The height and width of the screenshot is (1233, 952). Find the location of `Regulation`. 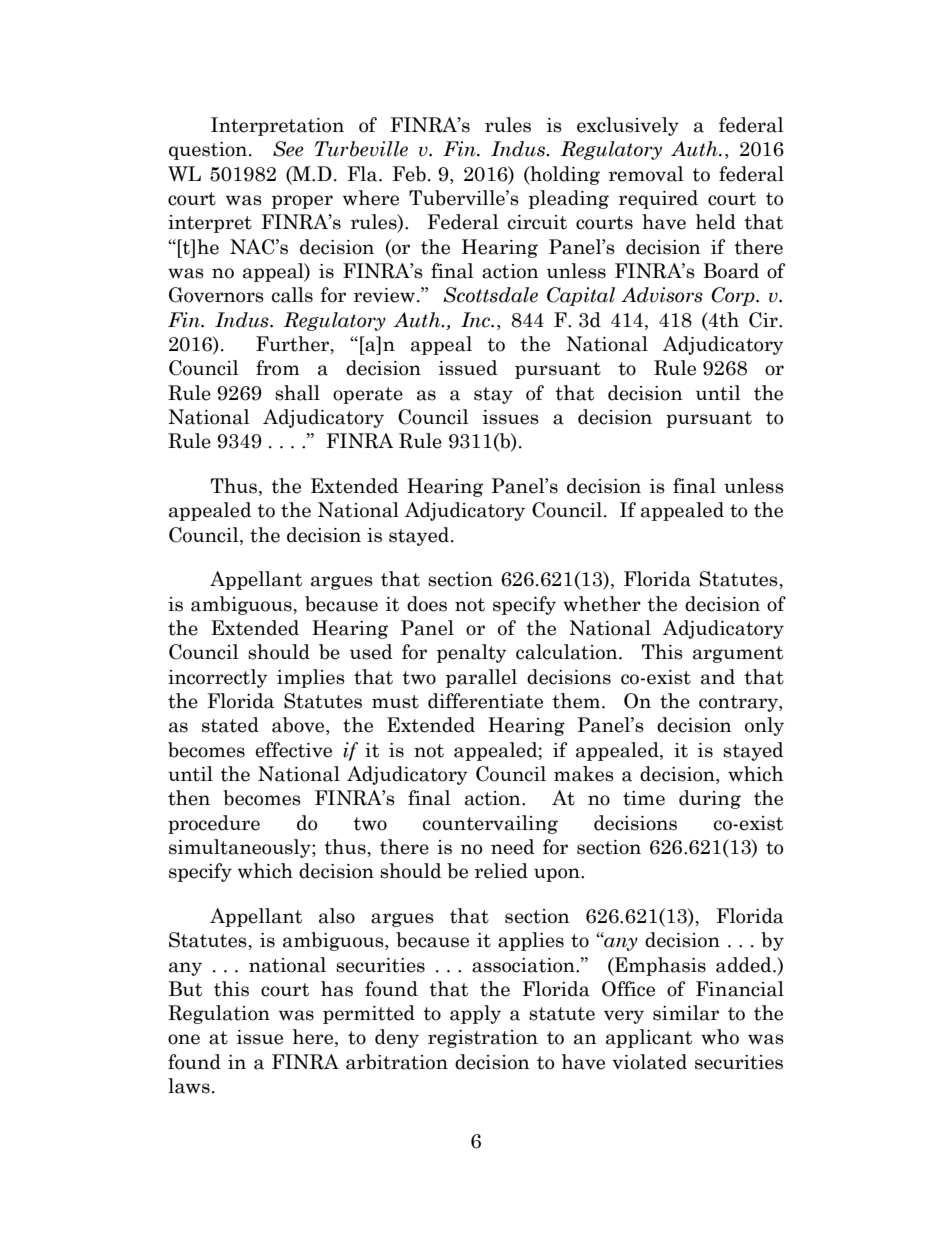

Regulation is located at coordinates (219, 1014).
